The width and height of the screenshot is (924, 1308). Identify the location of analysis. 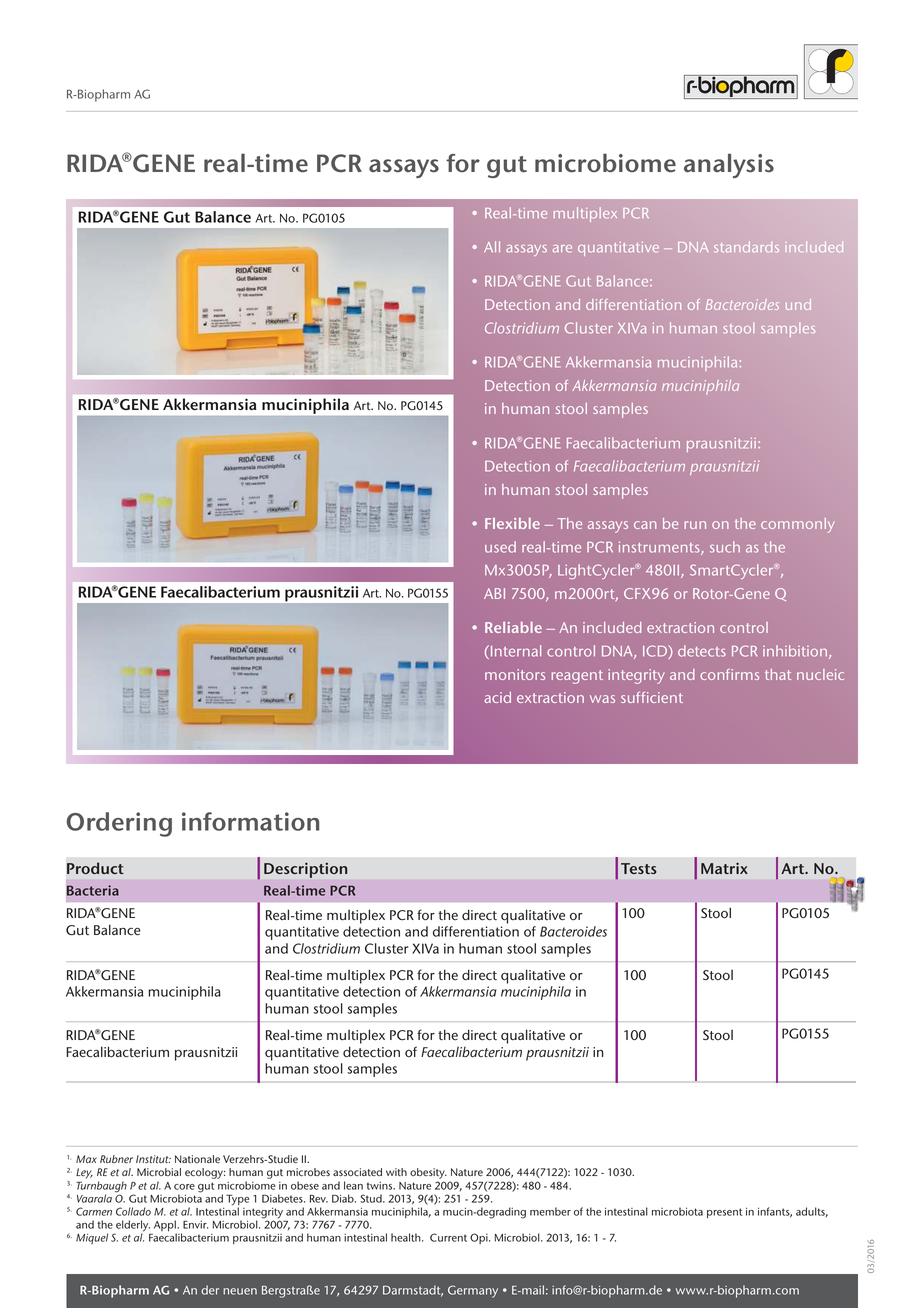
(729, 166).
